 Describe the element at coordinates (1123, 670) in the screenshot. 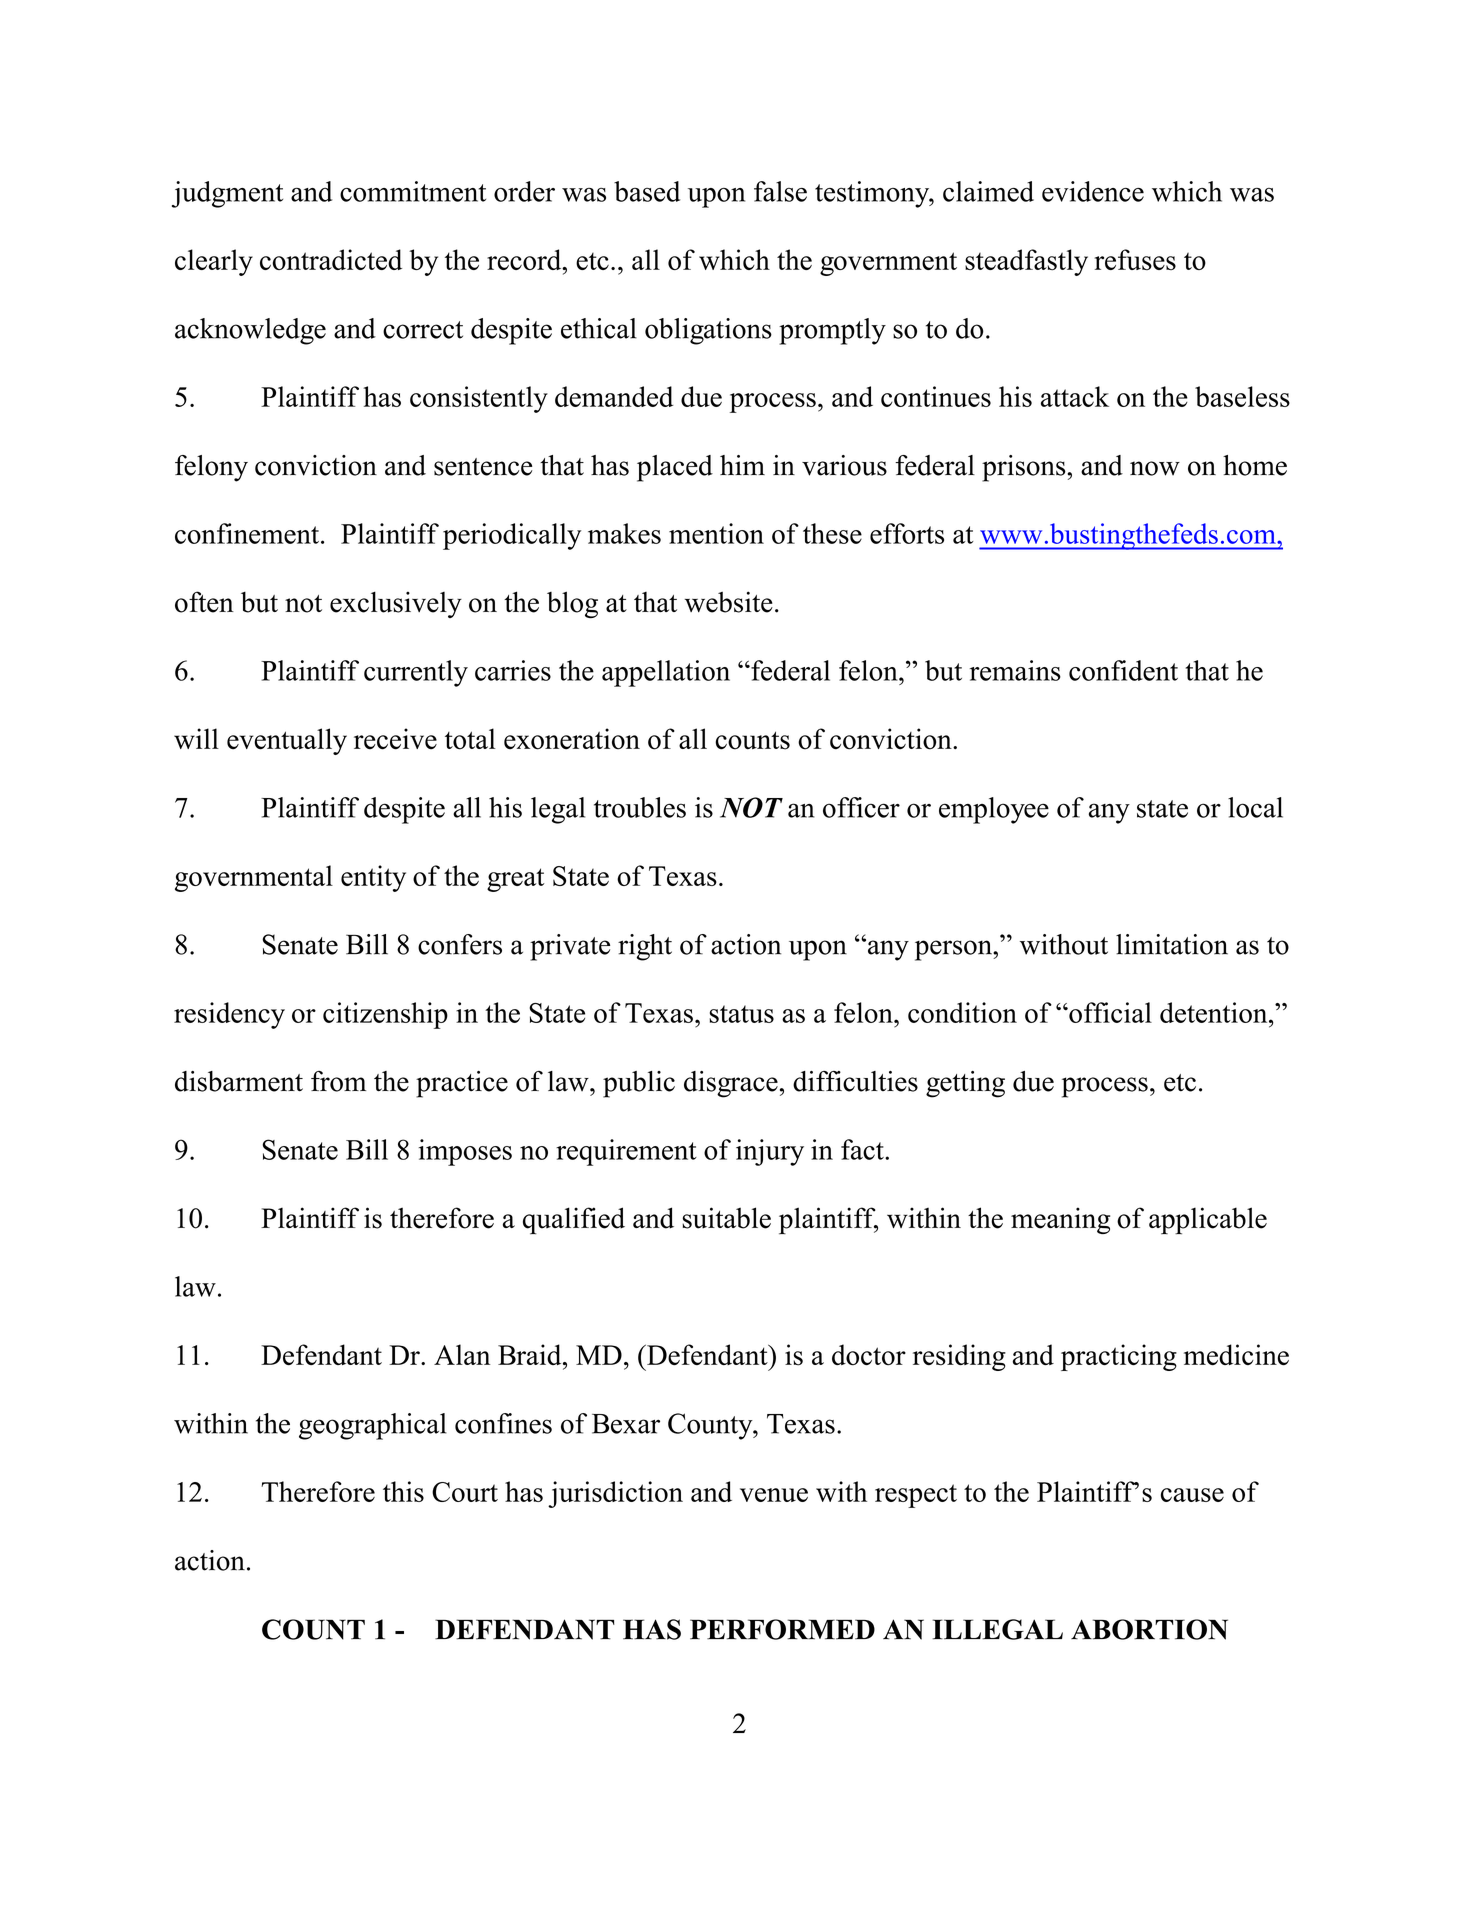

I see `confident` at that location.
